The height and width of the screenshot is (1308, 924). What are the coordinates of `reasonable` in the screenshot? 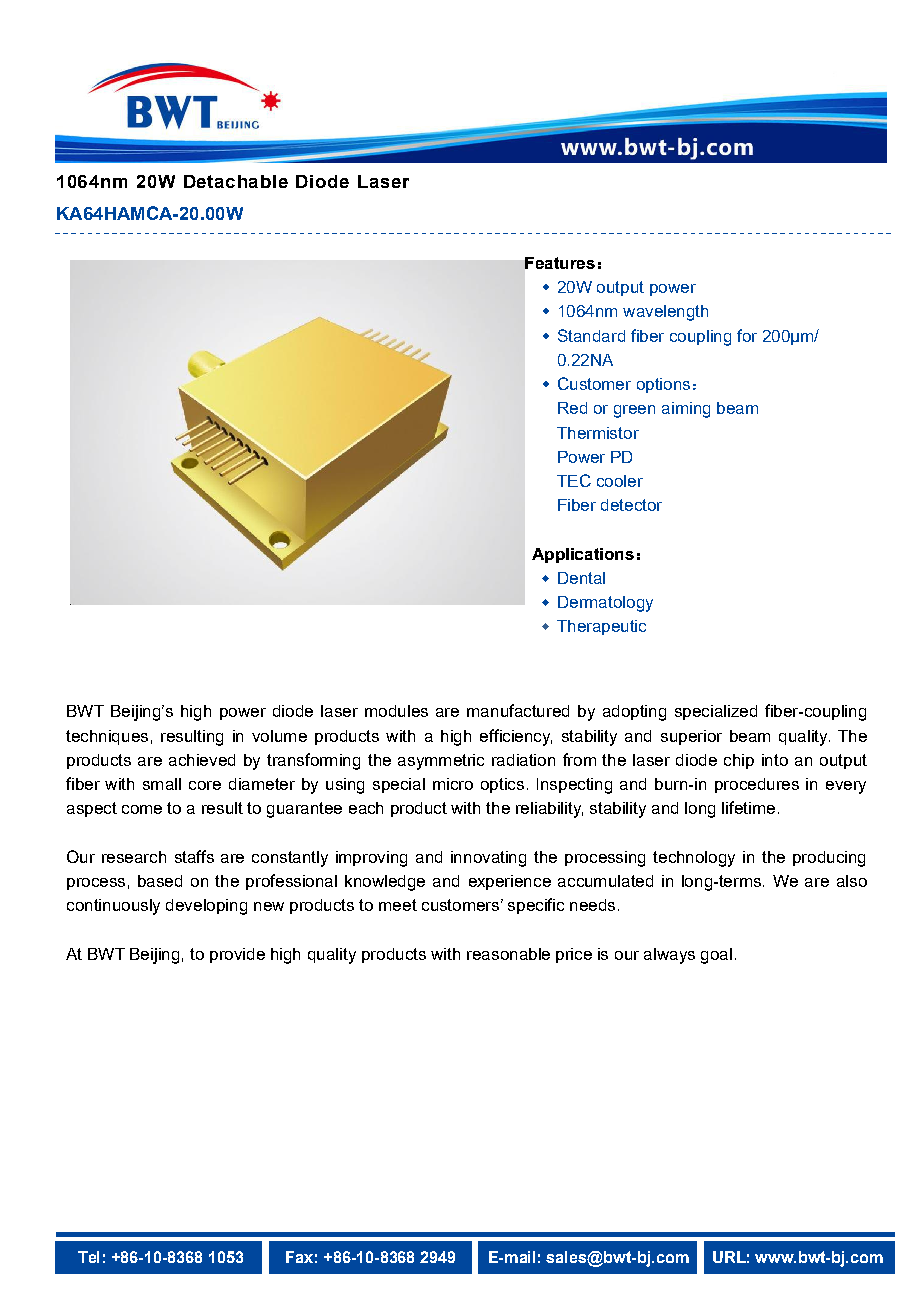 It's located at (508, 954).
